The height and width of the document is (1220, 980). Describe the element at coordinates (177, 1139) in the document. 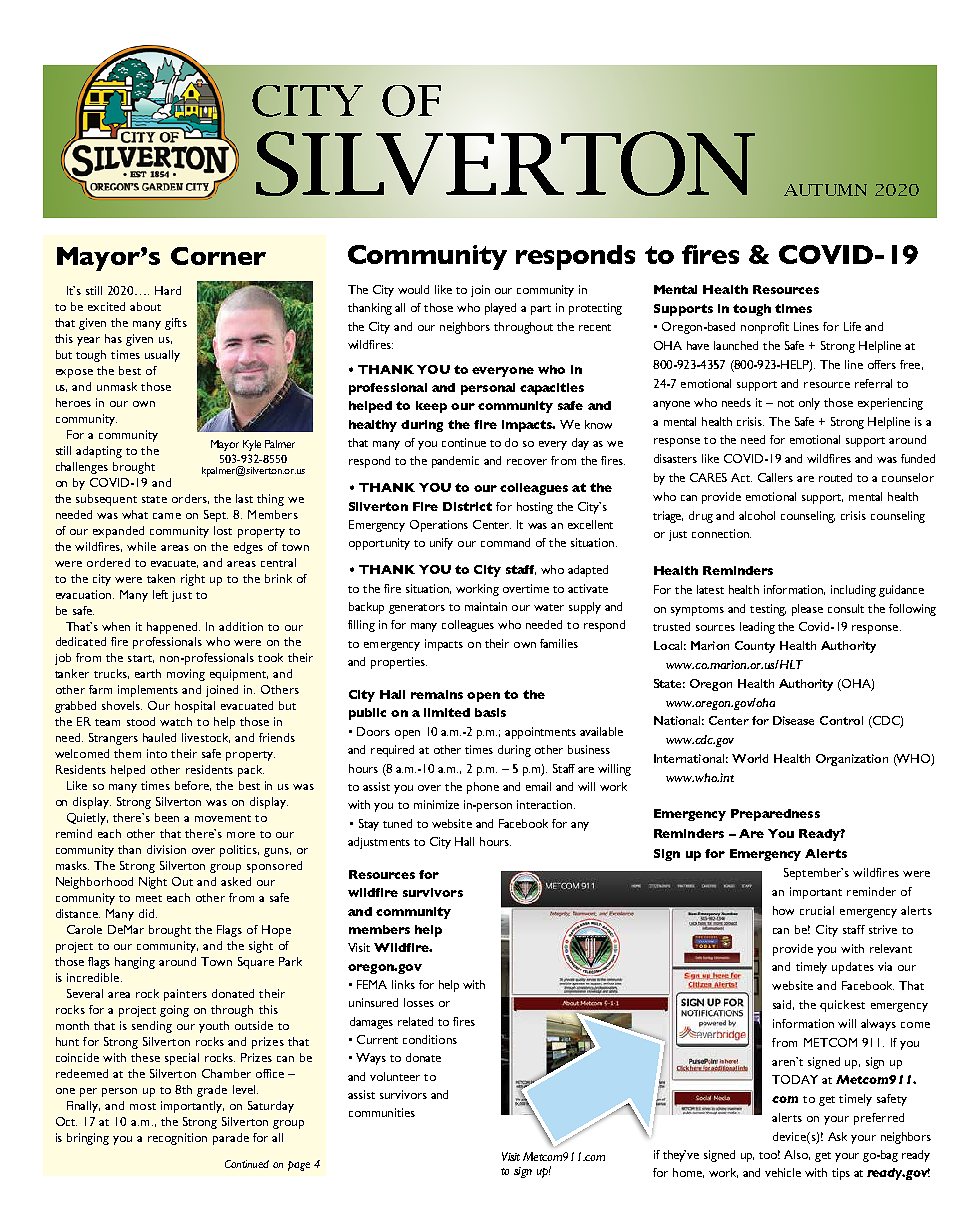

I see `recognition` at that location.
